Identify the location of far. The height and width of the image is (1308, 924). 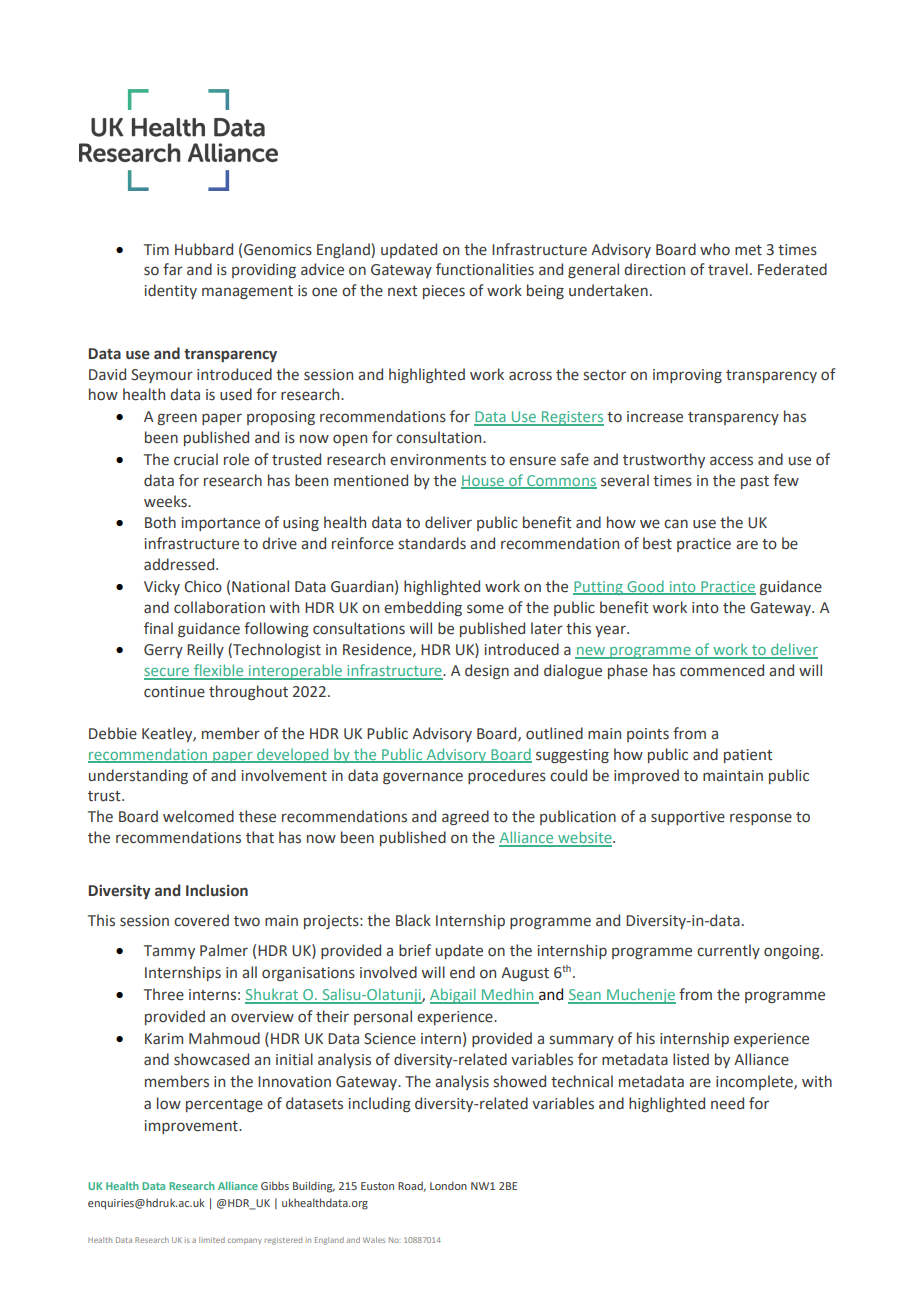
(173, 269).
